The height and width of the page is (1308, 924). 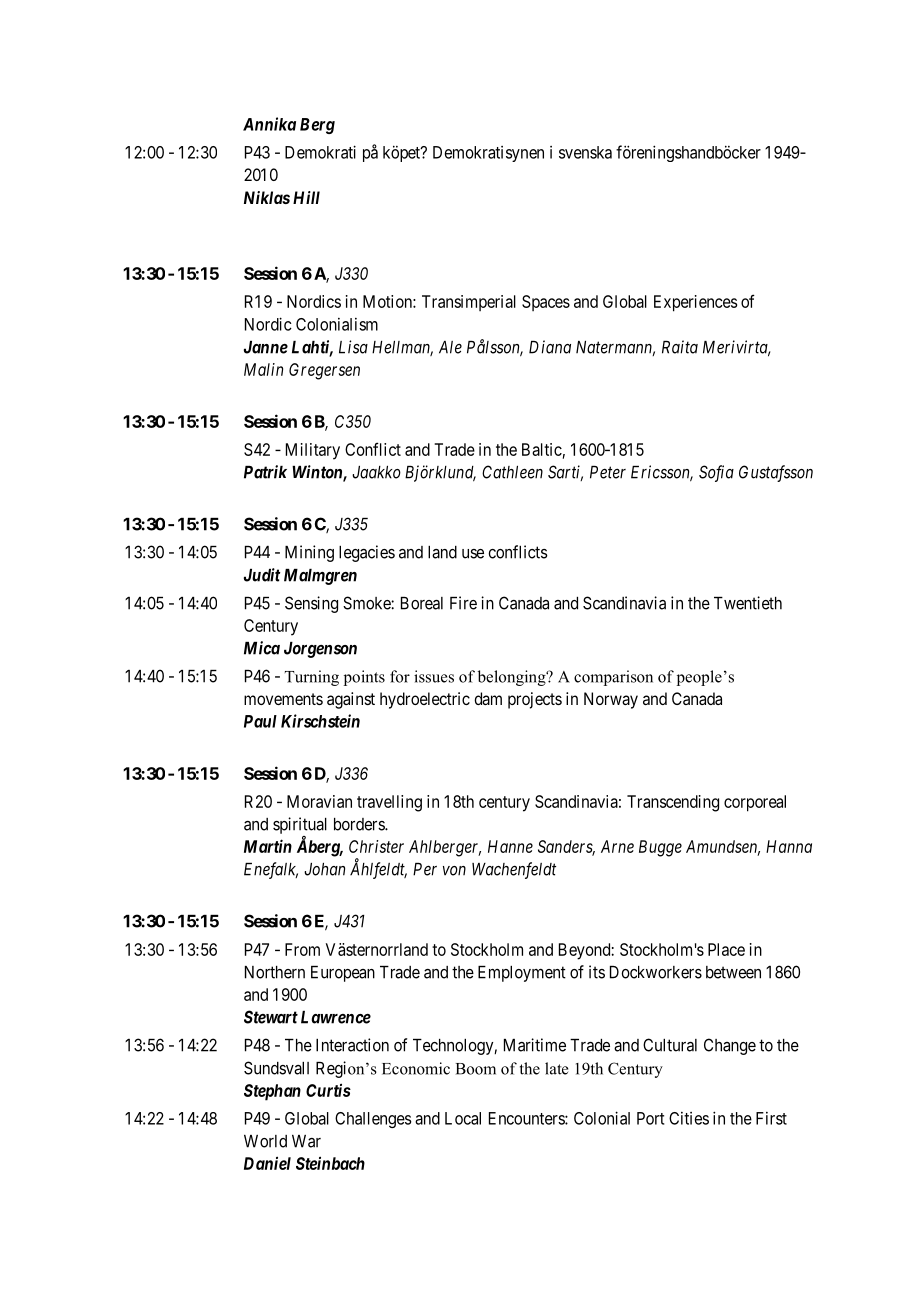 What do you see at coordinates (473, 554) in the page?
I see `use` at bounding box center [473, 554].
